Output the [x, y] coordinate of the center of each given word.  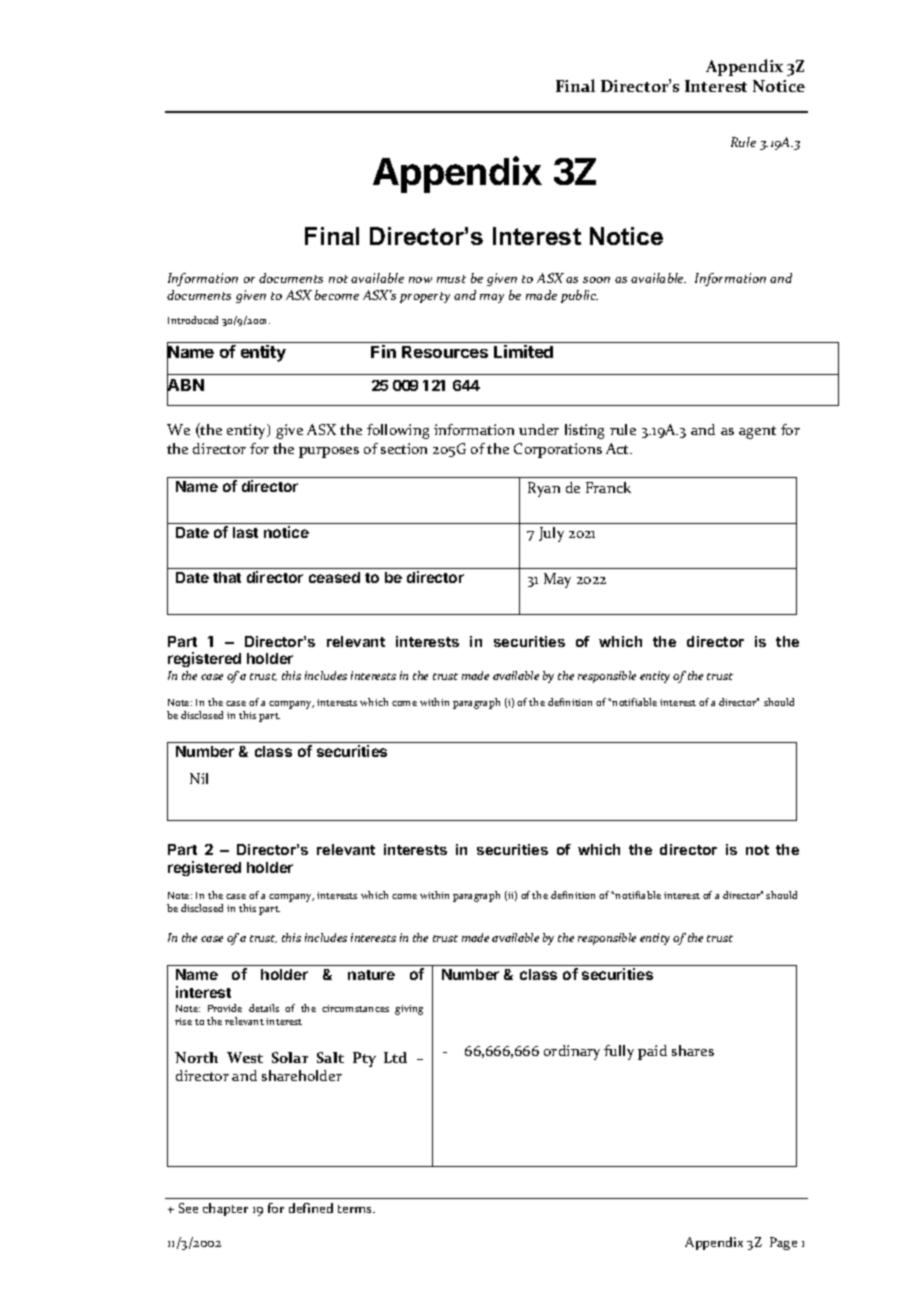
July [551, 534]
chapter [225, 1209]
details [264, 1008]
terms [356, 1209]
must [451, 279]
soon [596, 280]
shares [693, 1050]
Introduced [193, 320]
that [227, 577]
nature [371, 975]
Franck [608, 487]
